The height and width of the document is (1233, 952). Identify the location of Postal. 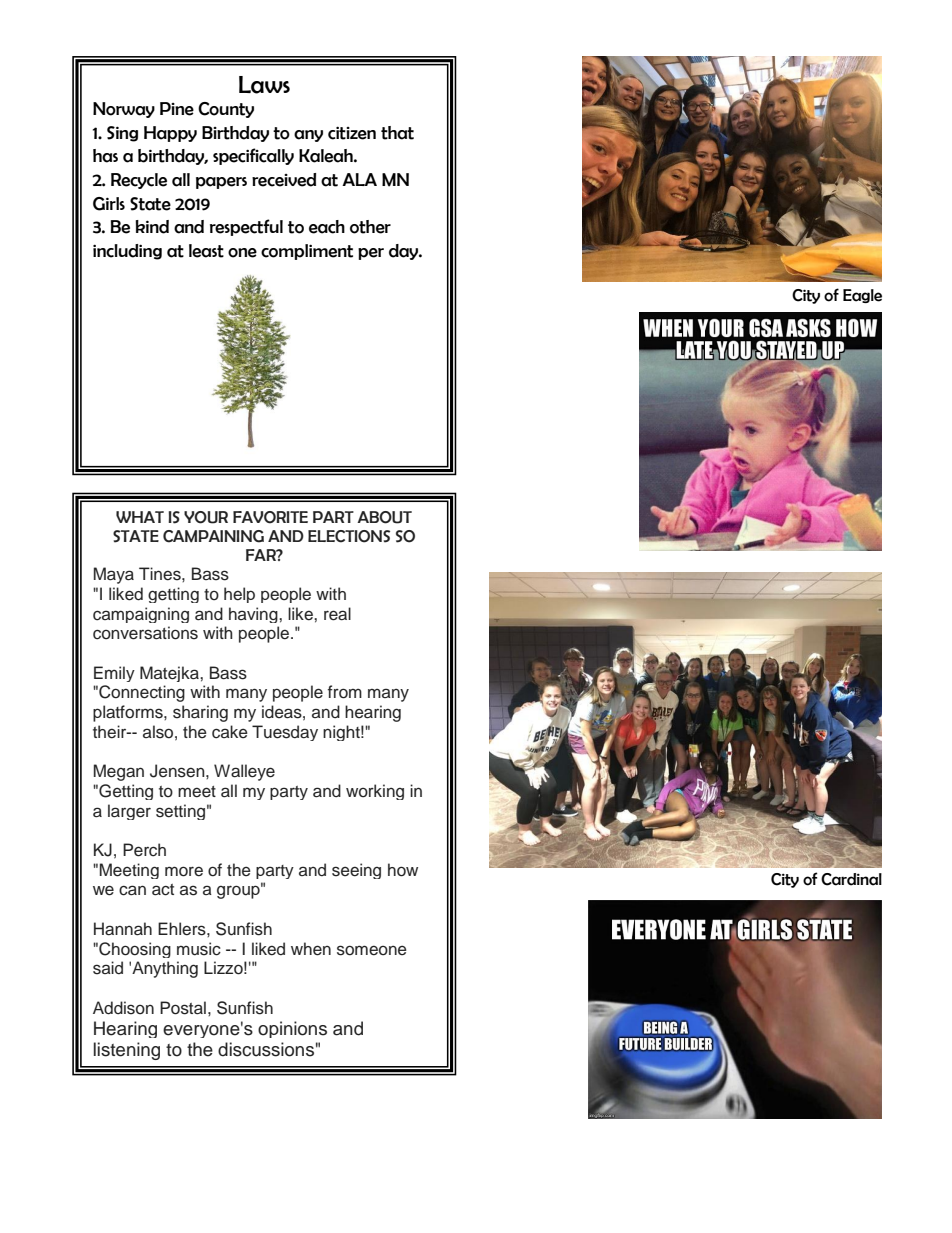
(183, 1008).
